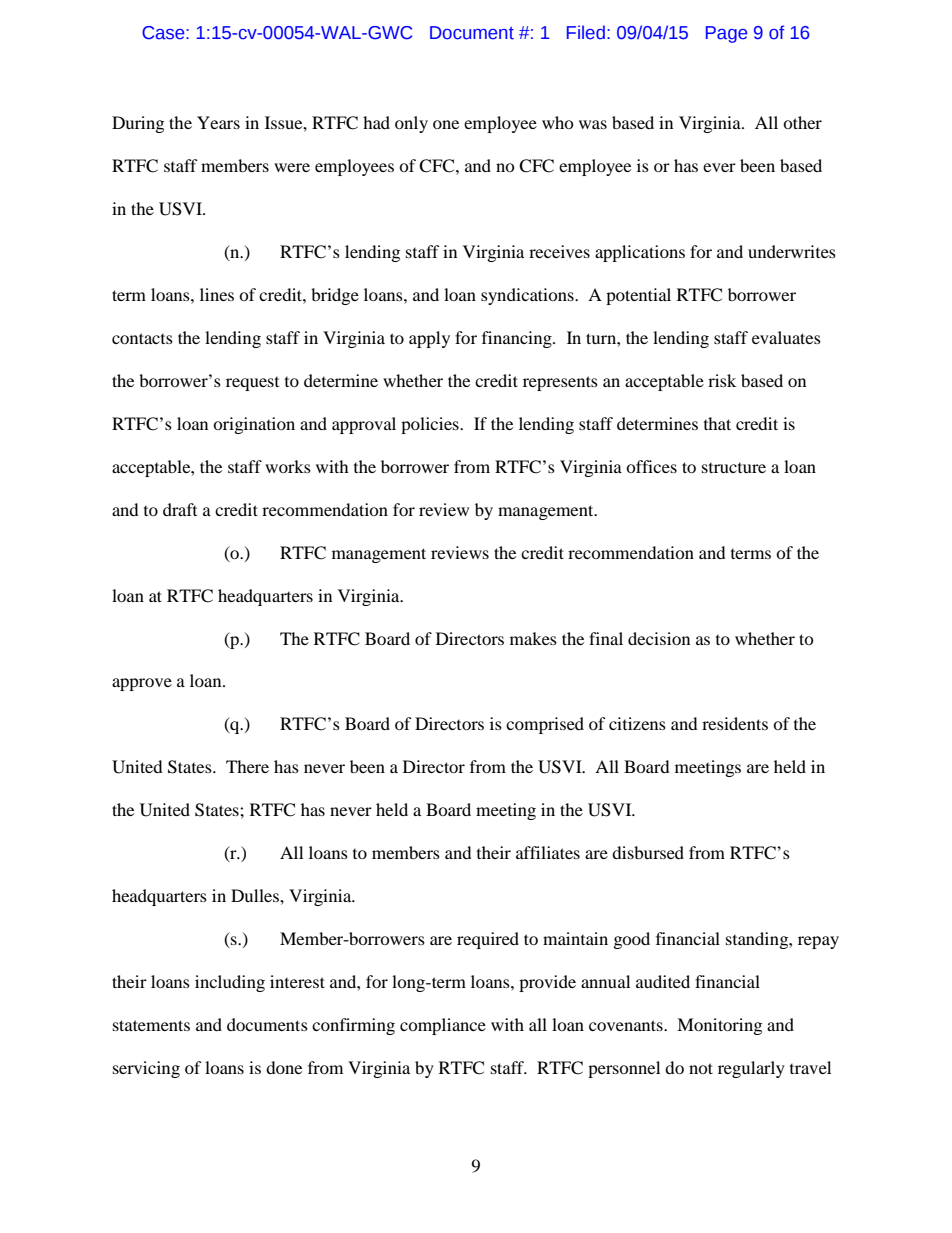  I want to click on statements, so click(151, 1025).
